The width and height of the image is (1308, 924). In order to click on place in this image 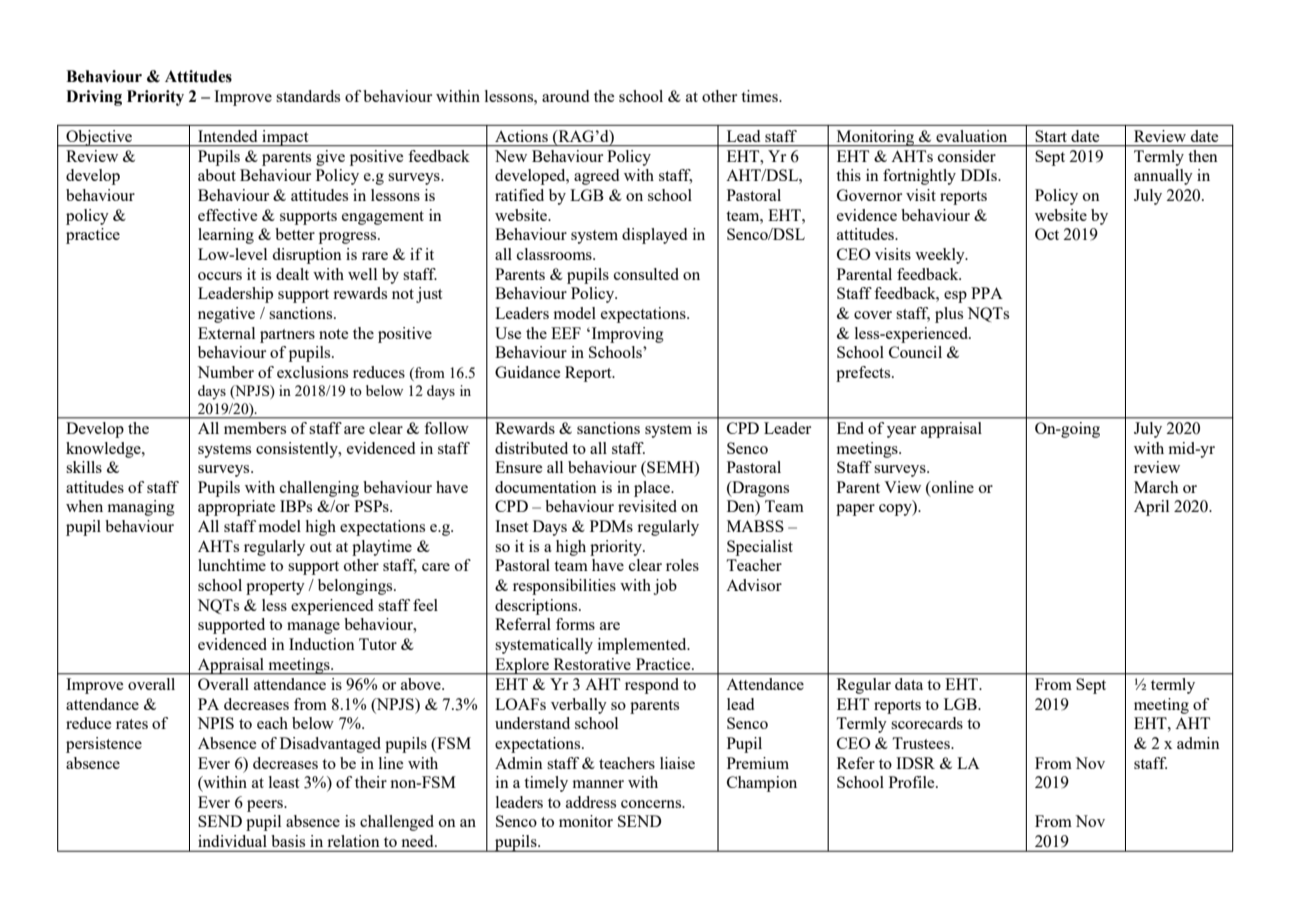, I will do `click(653, 489)`.
